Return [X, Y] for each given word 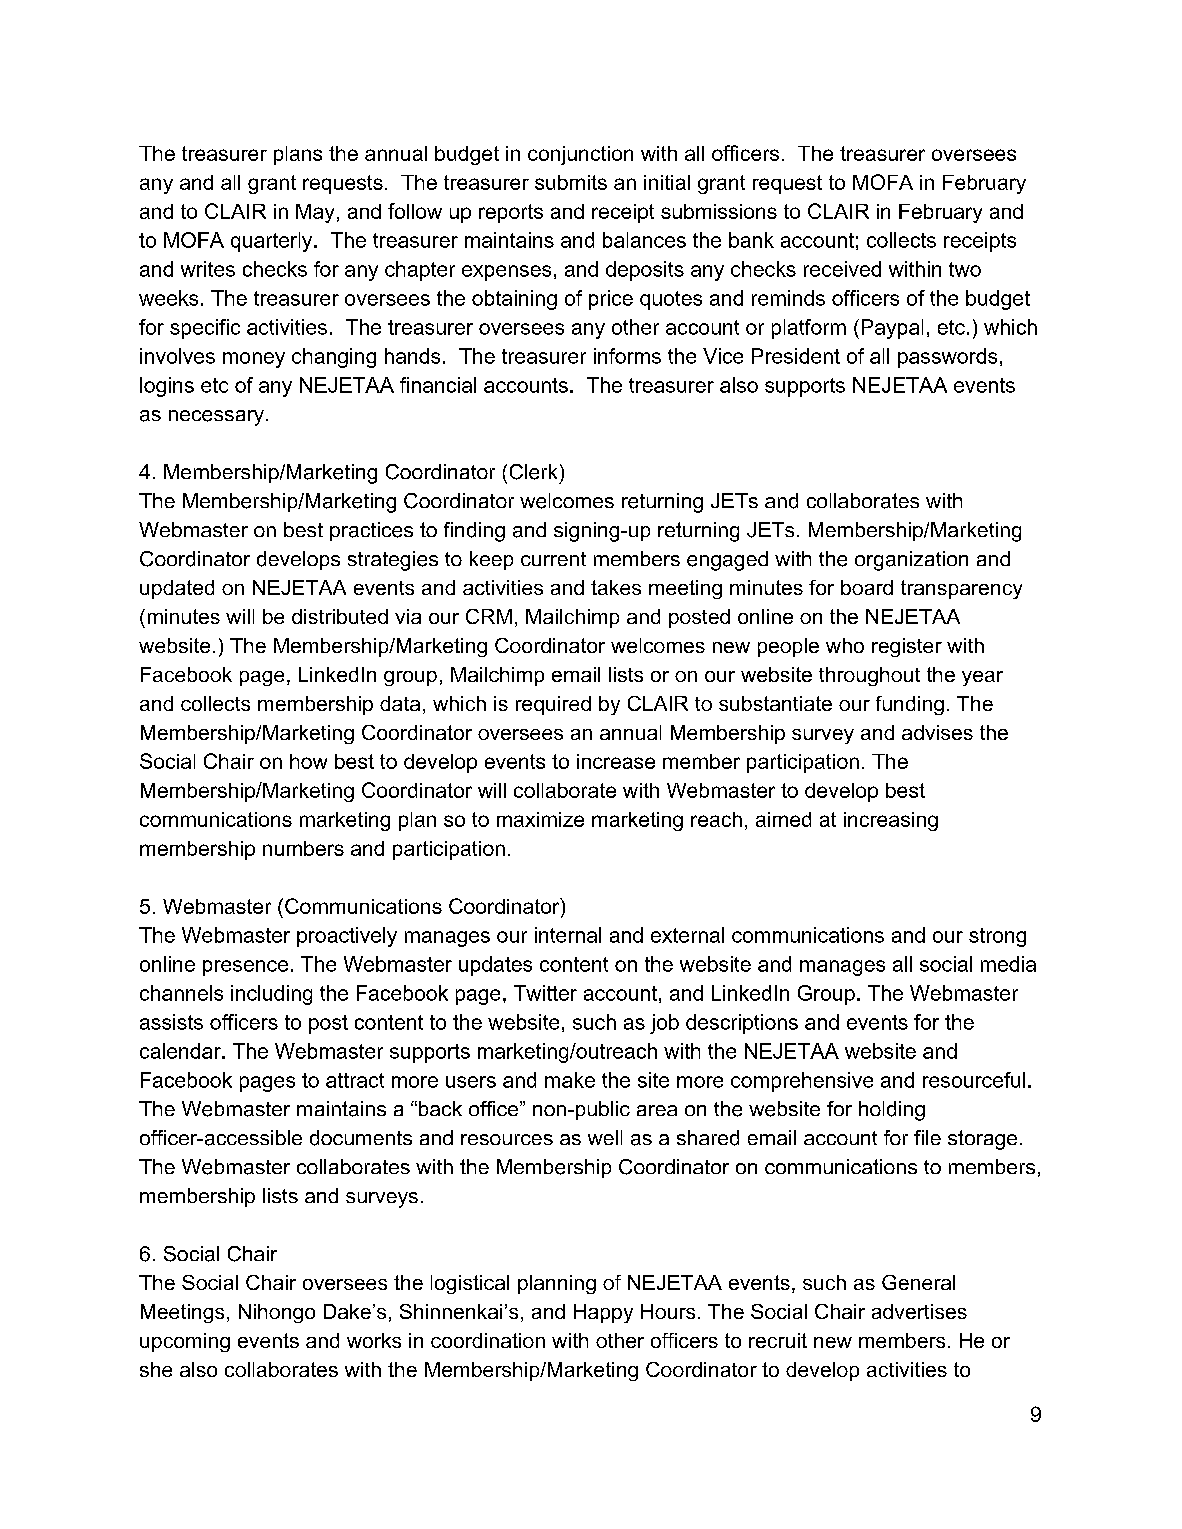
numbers [303, 848]
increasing [891, 821]
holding [892, 1111]
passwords [947, 358]
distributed [340, 616]
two [965, 269]
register [907, 647]
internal [568, 935]
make [570, 1080]
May [315, 213]
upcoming [185, 1342]
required [553, 705]
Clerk [533, 472]
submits [571, 182]
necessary [216, 418]
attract [355, 1080]
